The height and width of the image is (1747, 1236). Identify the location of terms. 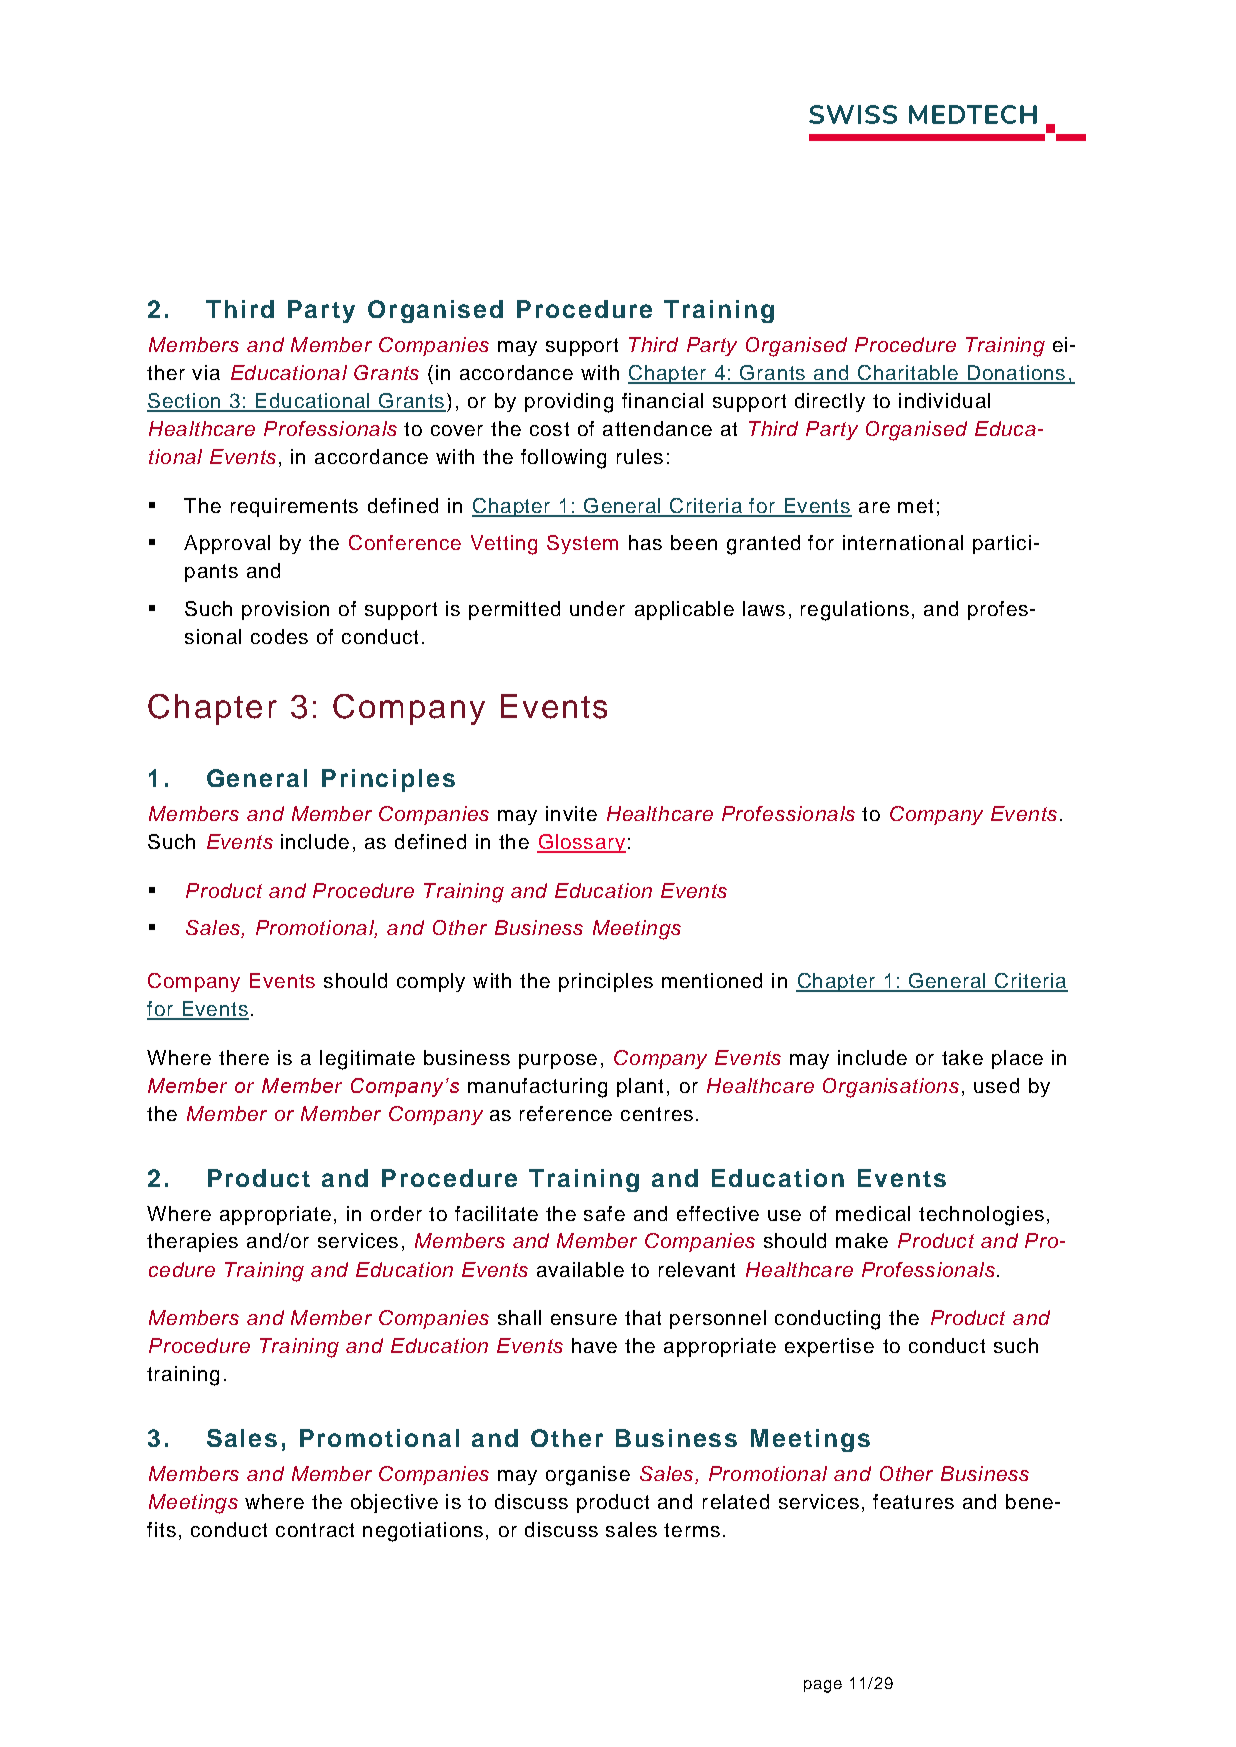
(692, 1530).
